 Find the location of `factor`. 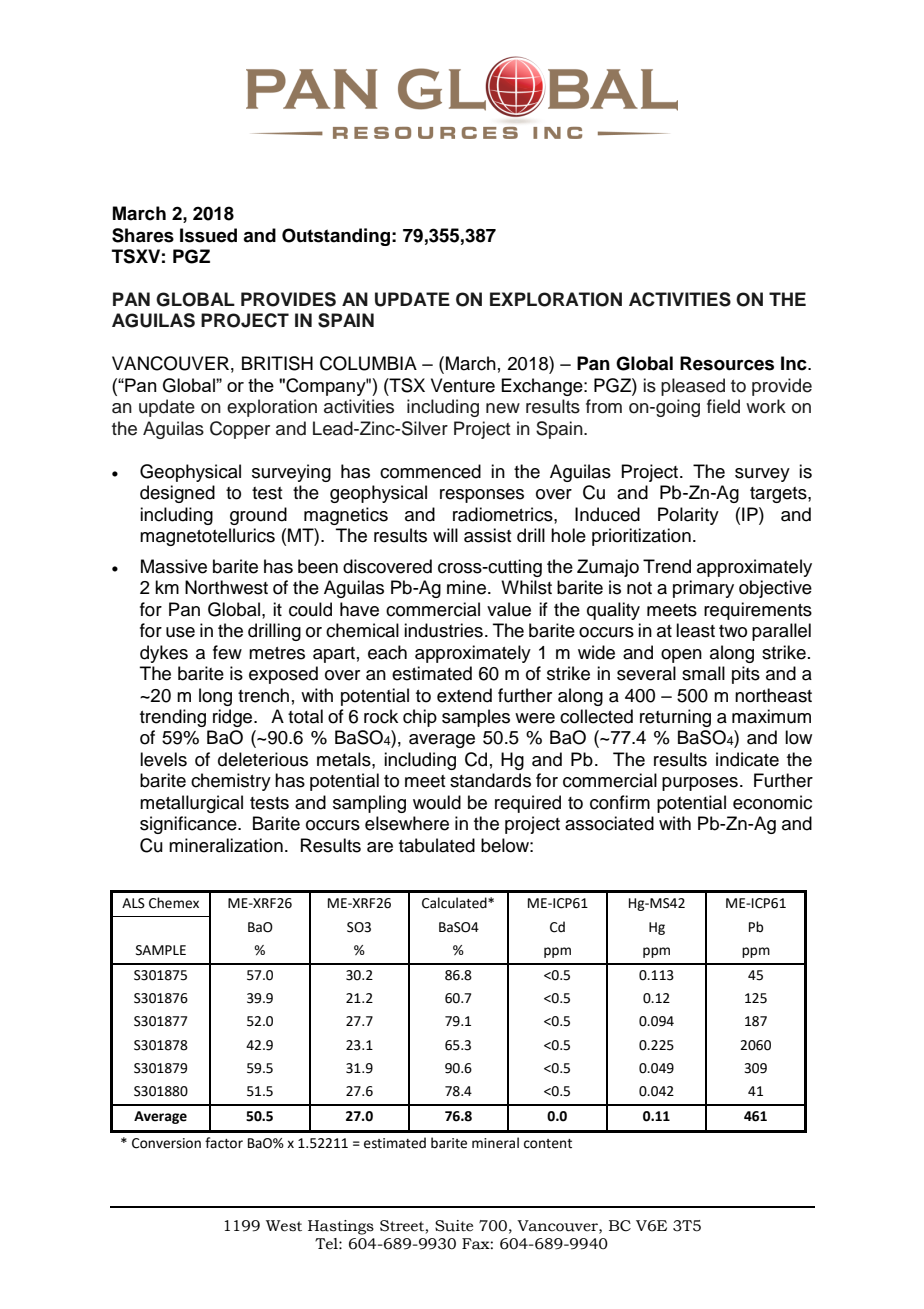

factor is located at coordinates (224, 1143).
